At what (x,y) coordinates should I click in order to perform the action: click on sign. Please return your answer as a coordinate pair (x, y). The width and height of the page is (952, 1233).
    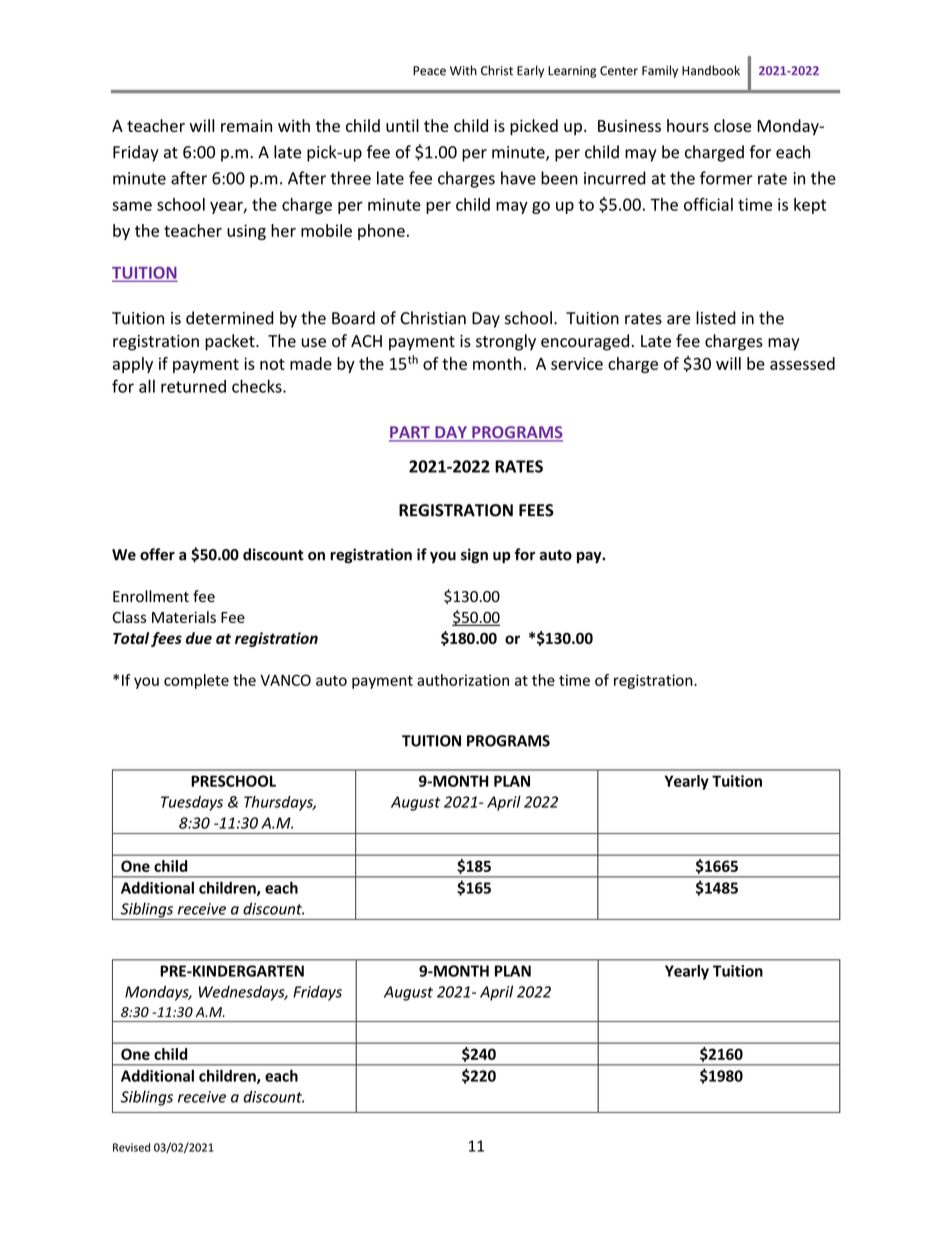
    Looking at the image, I should click on (474, 556).
